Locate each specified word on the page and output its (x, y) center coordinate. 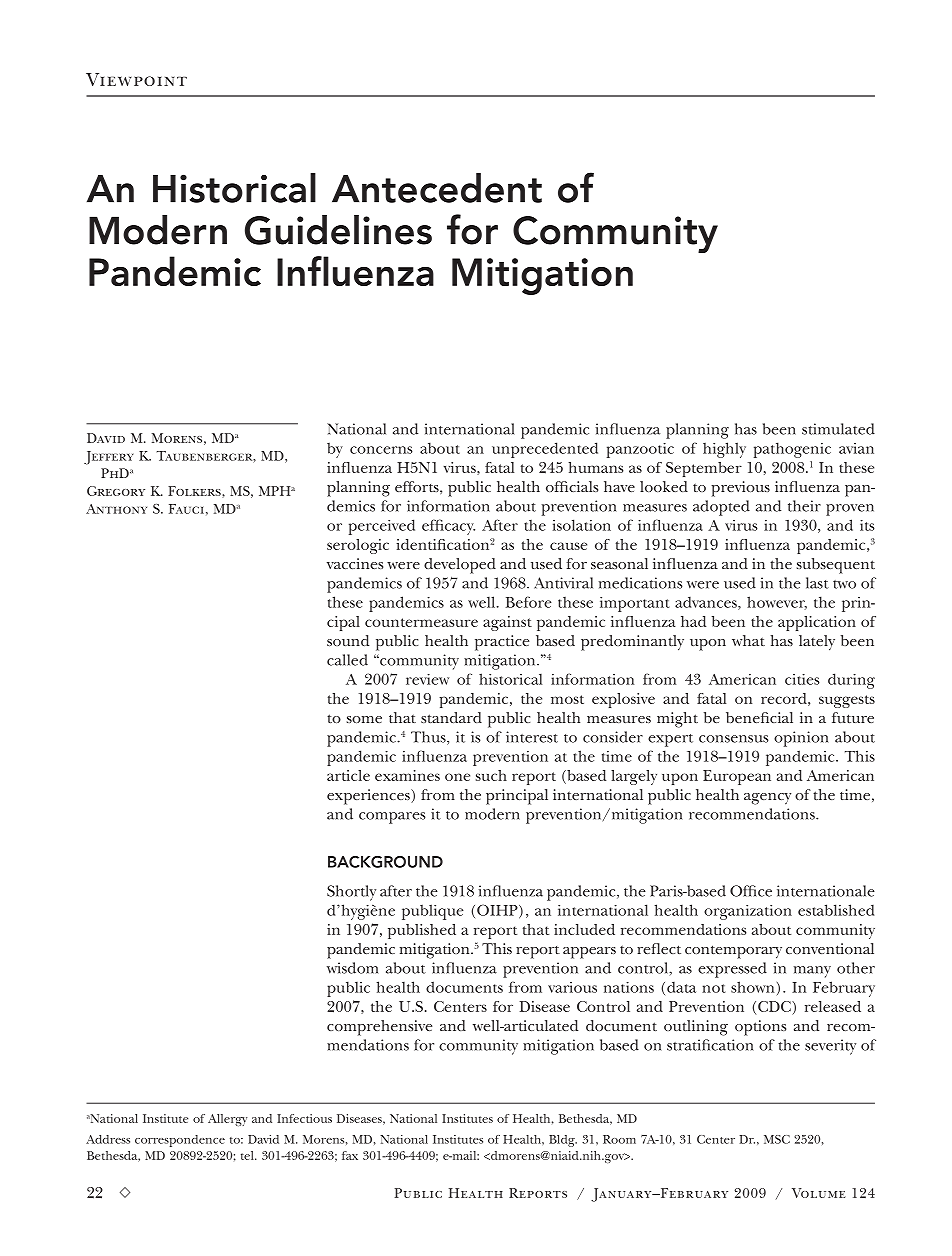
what (748, 640)
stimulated (838, 429)
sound (348, 640)
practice (502, 643)
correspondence (180, 1141)
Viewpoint (136, 79)
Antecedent (437, 188)
